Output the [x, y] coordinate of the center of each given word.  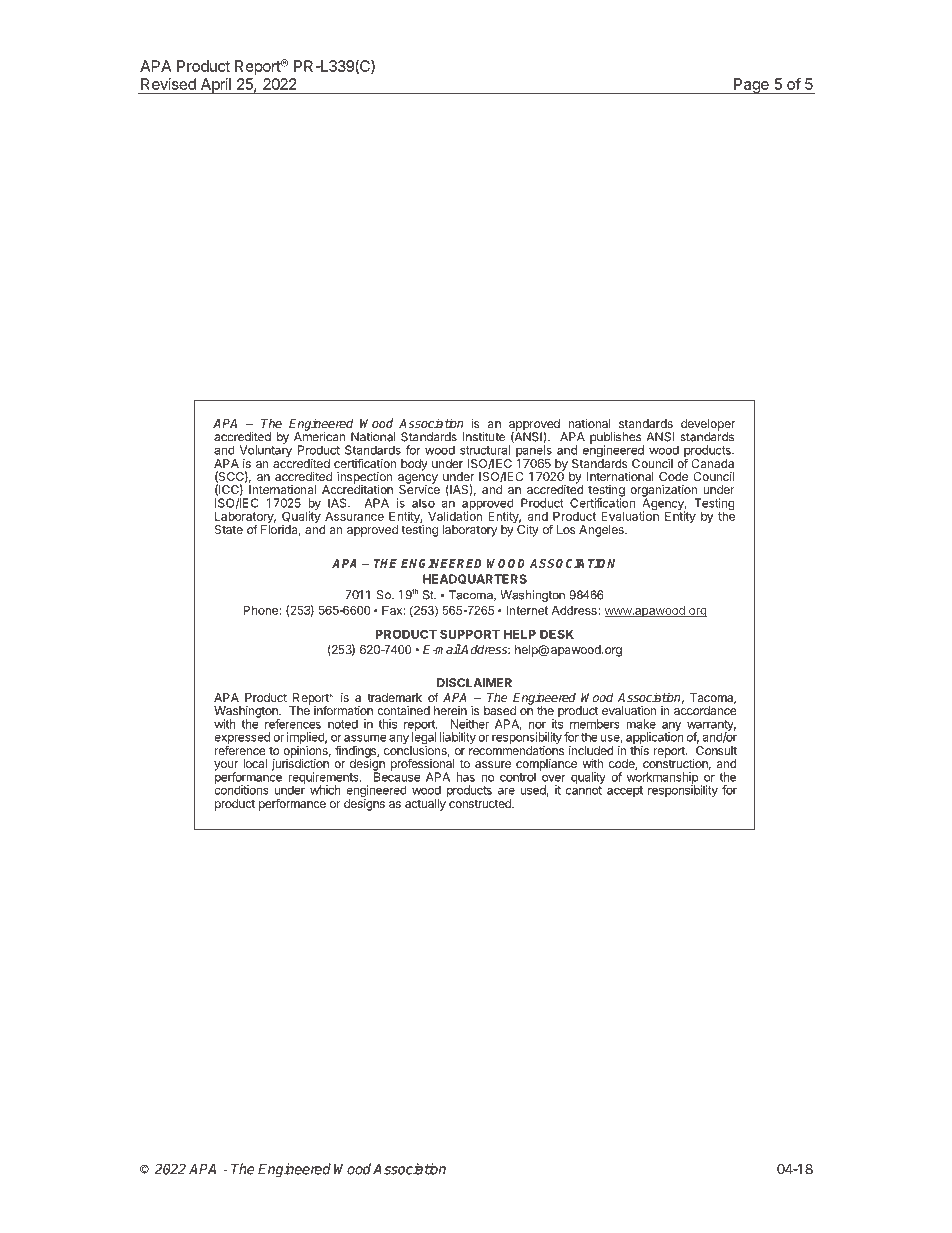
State [229, 529]
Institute [484, 437]
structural [485, 450]
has [465, 777]
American [320, 436]
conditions [241, 789]
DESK [557, 634]
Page [751, 86]
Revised [168, 84]
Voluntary [266, 451]
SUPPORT [470, 634]
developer [708, 426]
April [215, 86]
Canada [712, 463]
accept [625, 791]
